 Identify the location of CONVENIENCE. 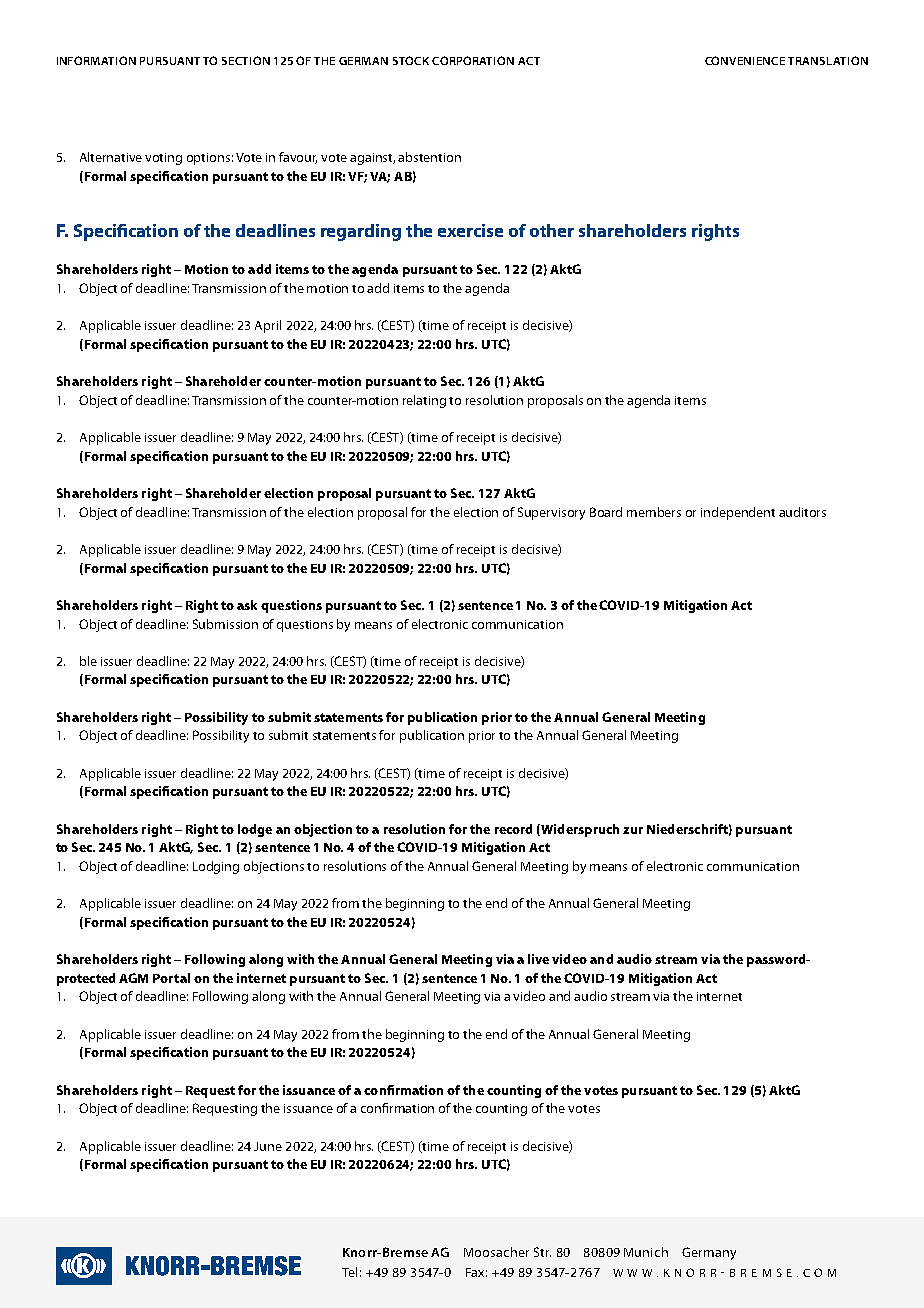
(745, 60).
